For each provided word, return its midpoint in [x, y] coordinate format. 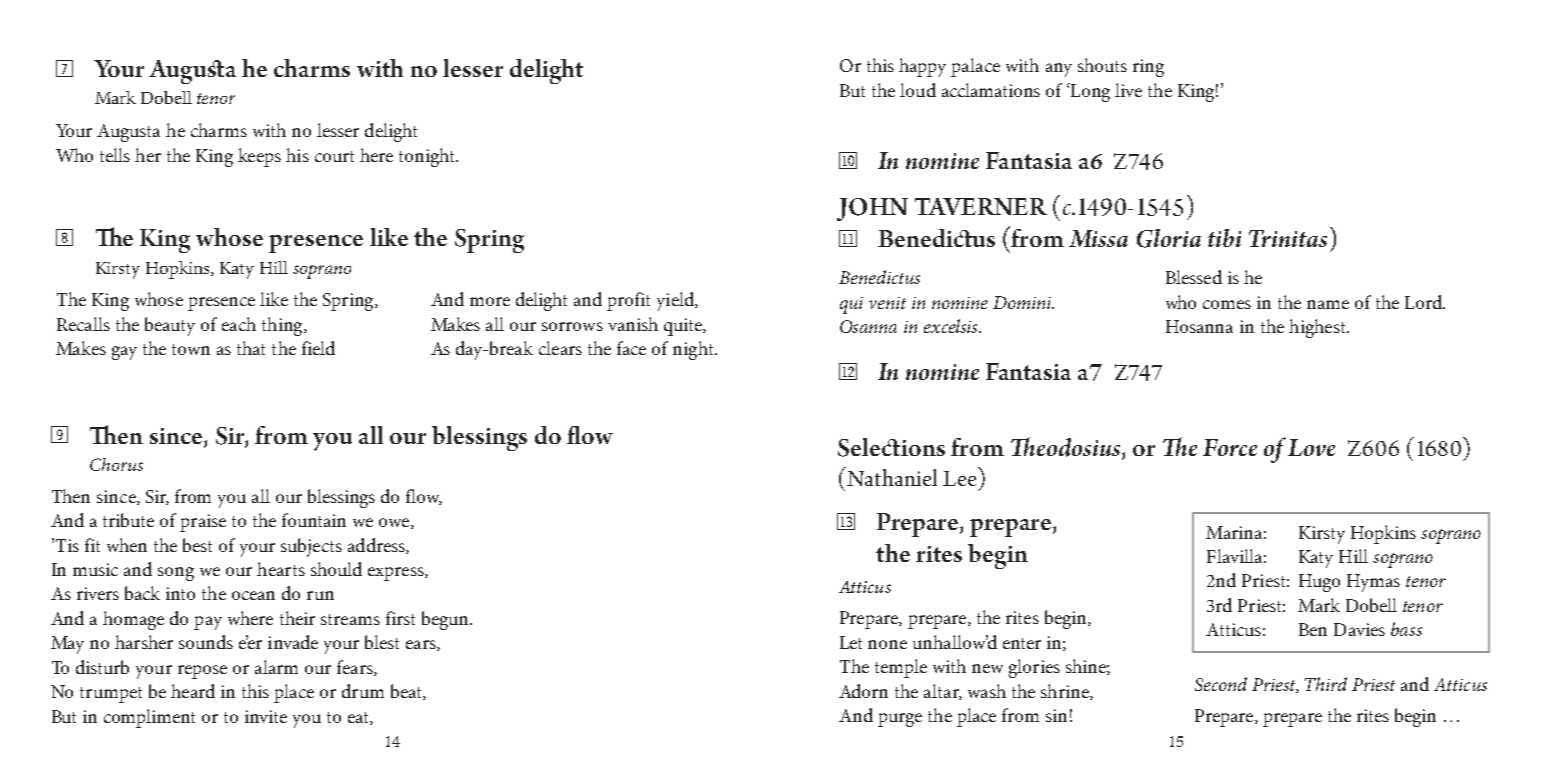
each [239, 324]
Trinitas [1288, 238]
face [631, 348]
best [197, 545]
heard [193, 691]
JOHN [872, 209]
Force [1230, 447]
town [191, 349]
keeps [259, 157]
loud [918, 90]
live [1128, 90]
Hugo [1319, 583]
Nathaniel [891, 476]
